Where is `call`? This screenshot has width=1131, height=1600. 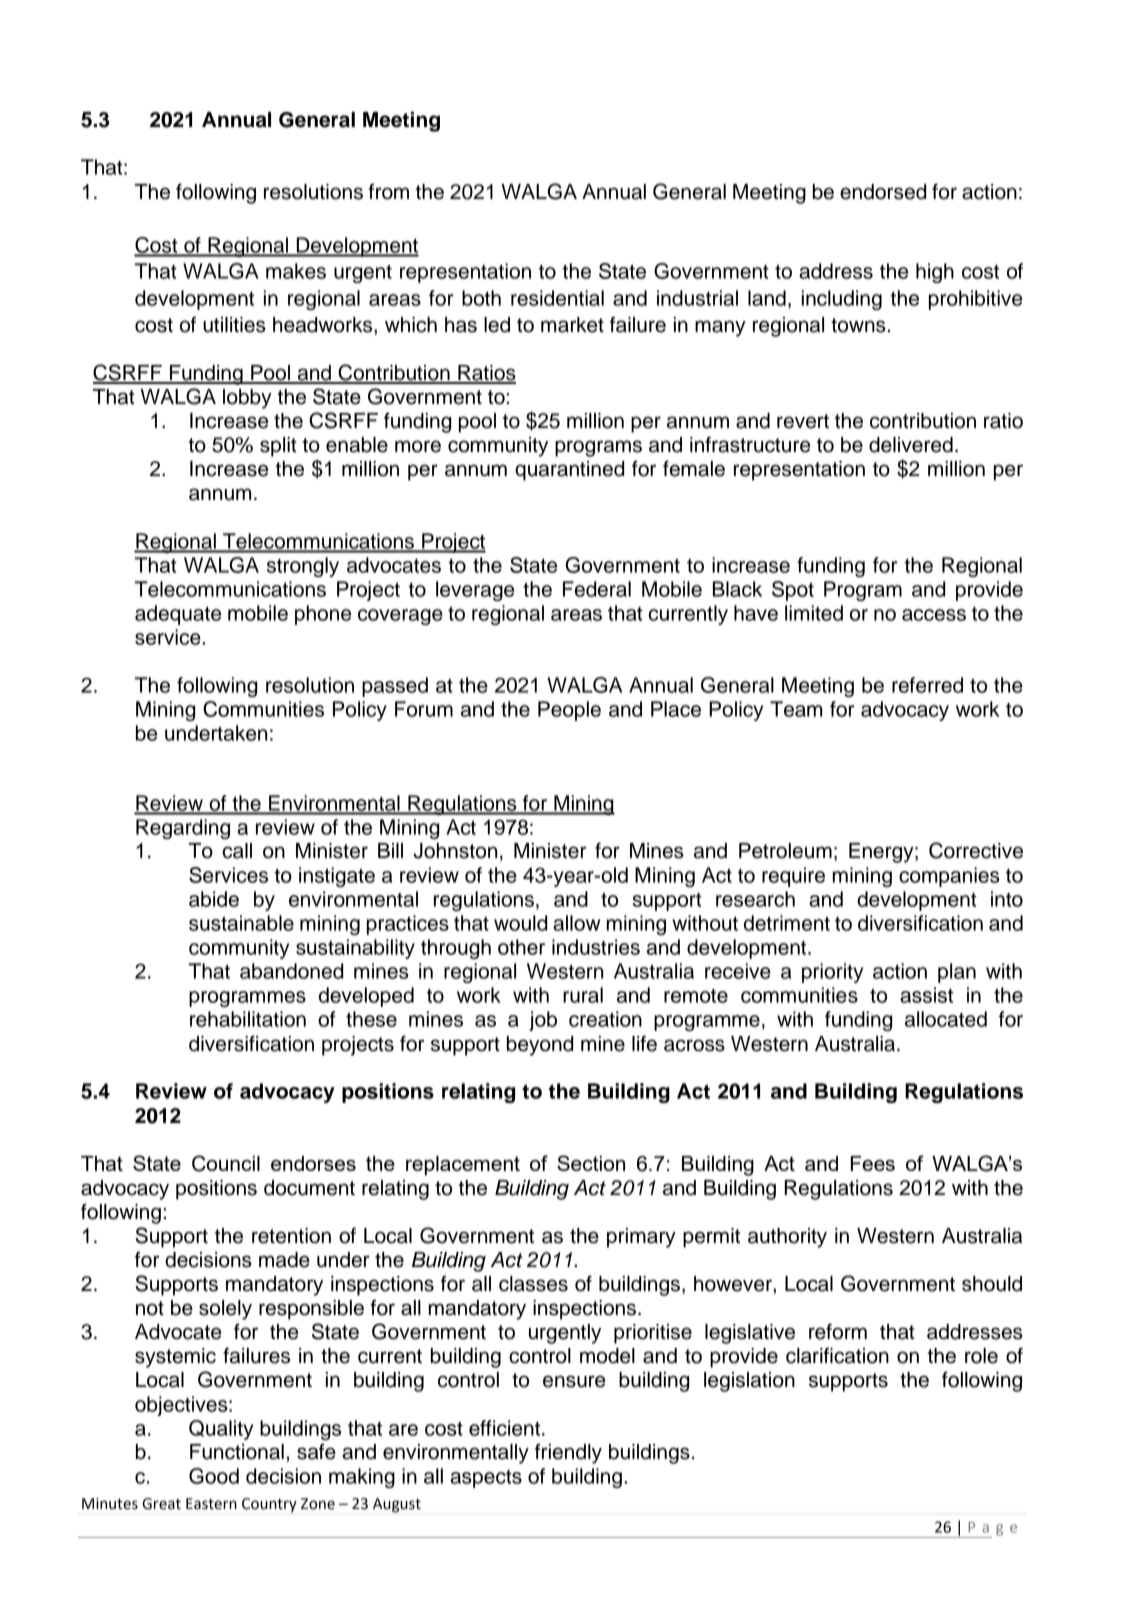
call is located at coordinates (237, 851).
